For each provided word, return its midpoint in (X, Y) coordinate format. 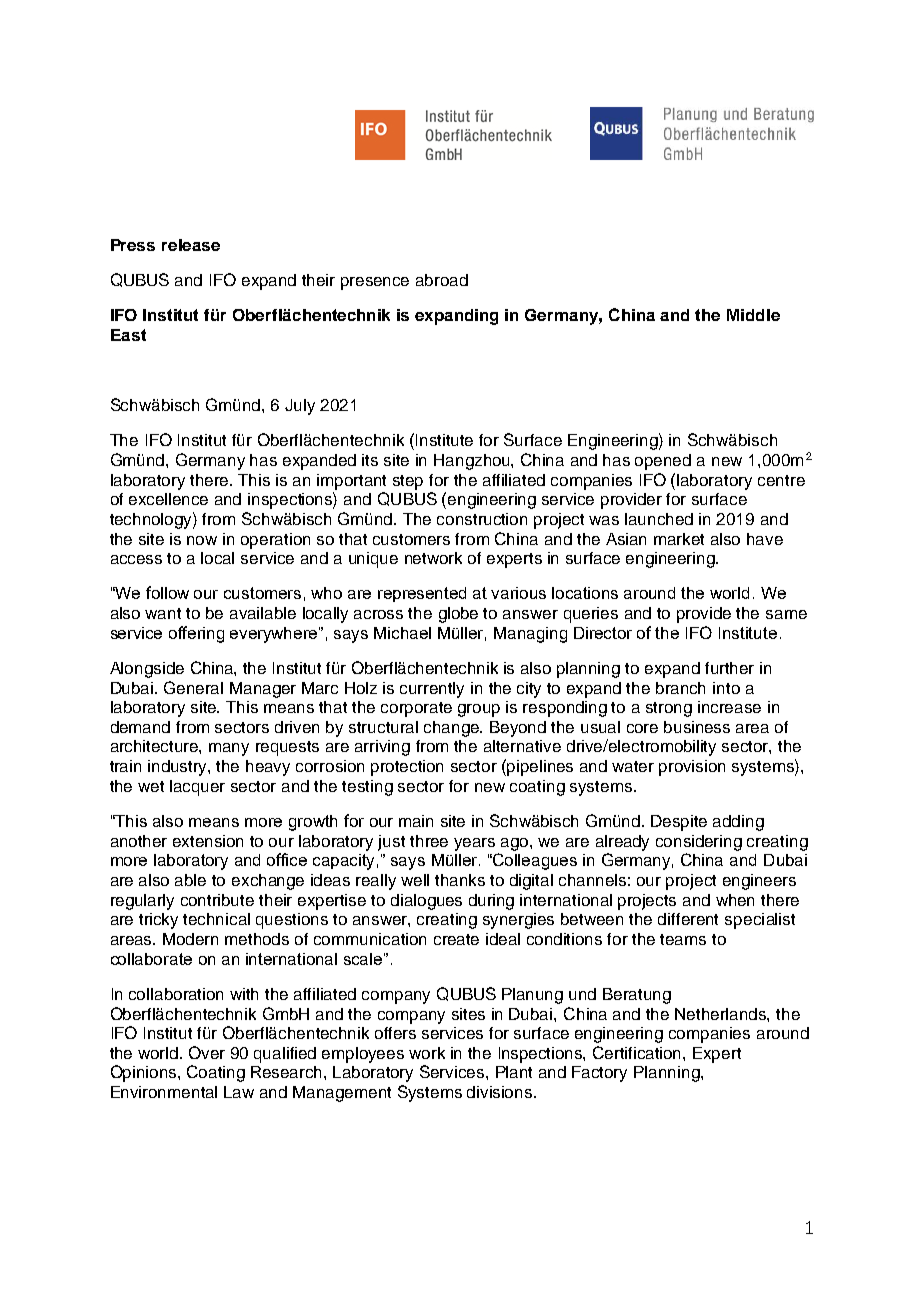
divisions (501, 1092)
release (191, 245)
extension (208, 841)
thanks (460, 880)
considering (699, 843)
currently (432, 690)
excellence (168, 499)
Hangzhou (473, 462)
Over (207, 1052)
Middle (753, 315)
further (729, 668)
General (193, 687)
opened (663, 462)
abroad (442, 280)
